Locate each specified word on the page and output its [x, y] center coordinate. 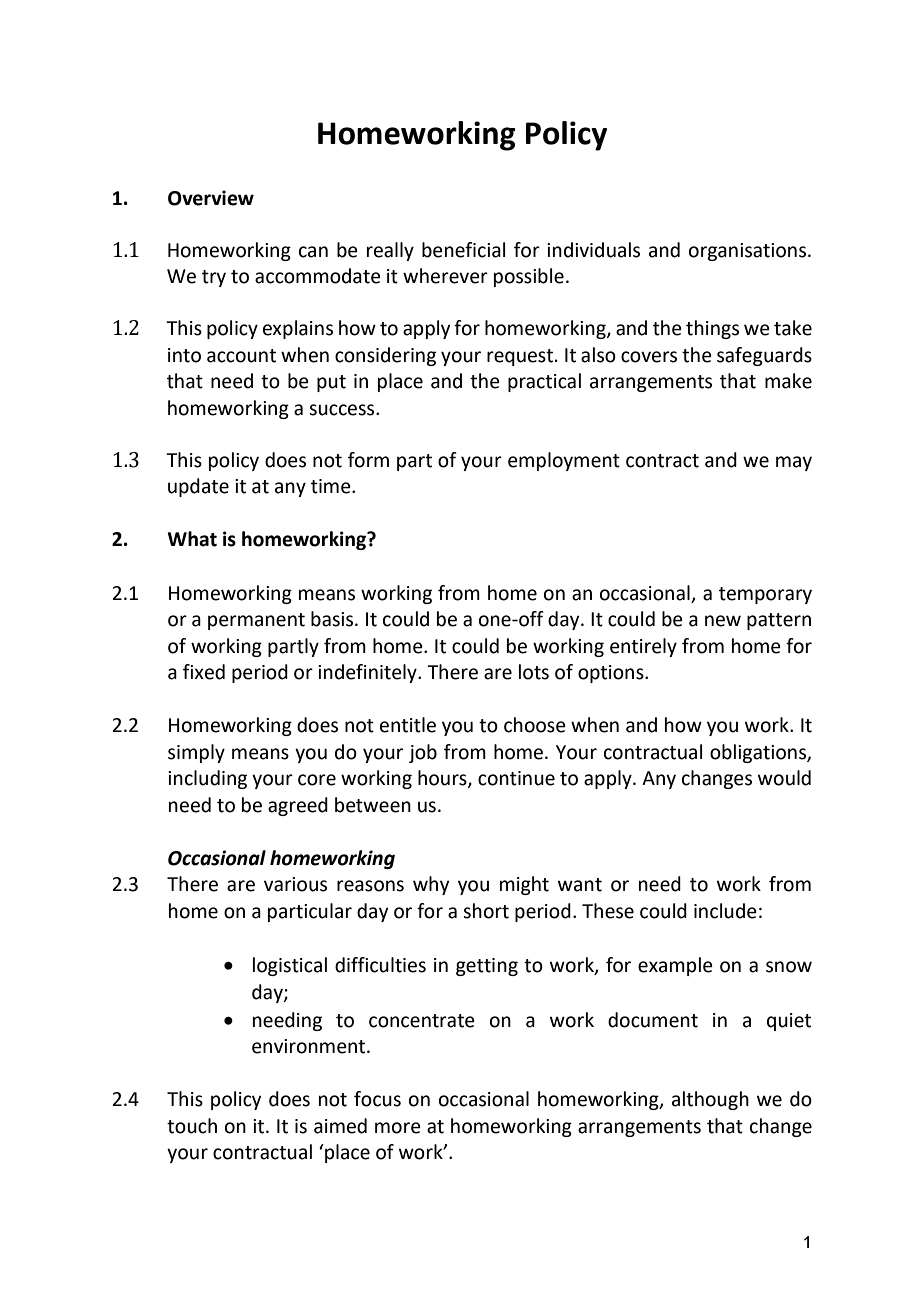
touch [192, 1126]
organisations [749, 252]
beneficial [463, 250]
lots [534, 672]
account [241, 356]
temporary [765, 595]
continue [516, 778]
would [784, 778]
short [486, 911]
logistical [290, 966]
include [725, 911]
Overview [211, 198]
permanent [256, 621]
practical [544, 382]
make [788, 381]
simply [196, 753]
